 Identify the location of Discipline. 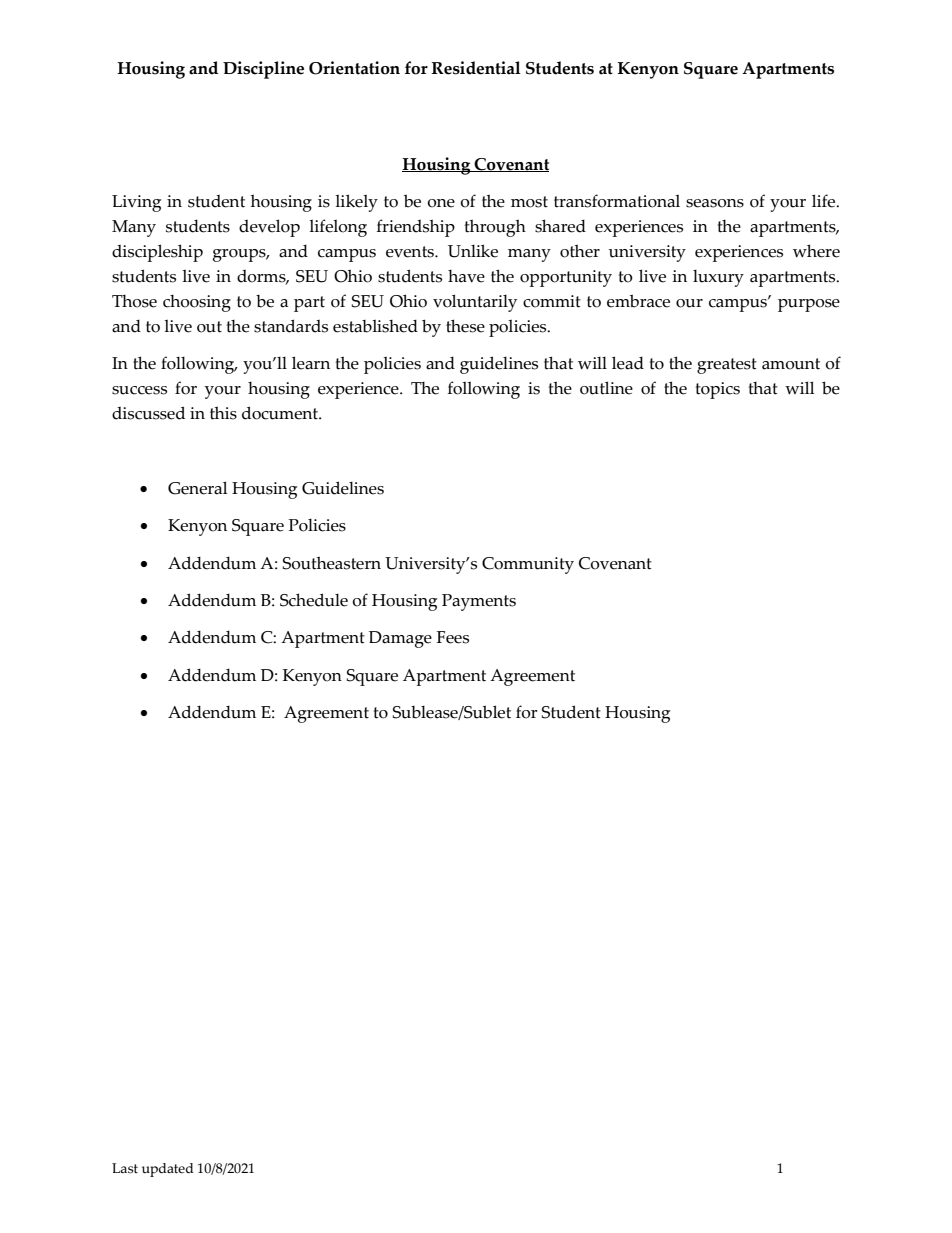
(263, 70).
